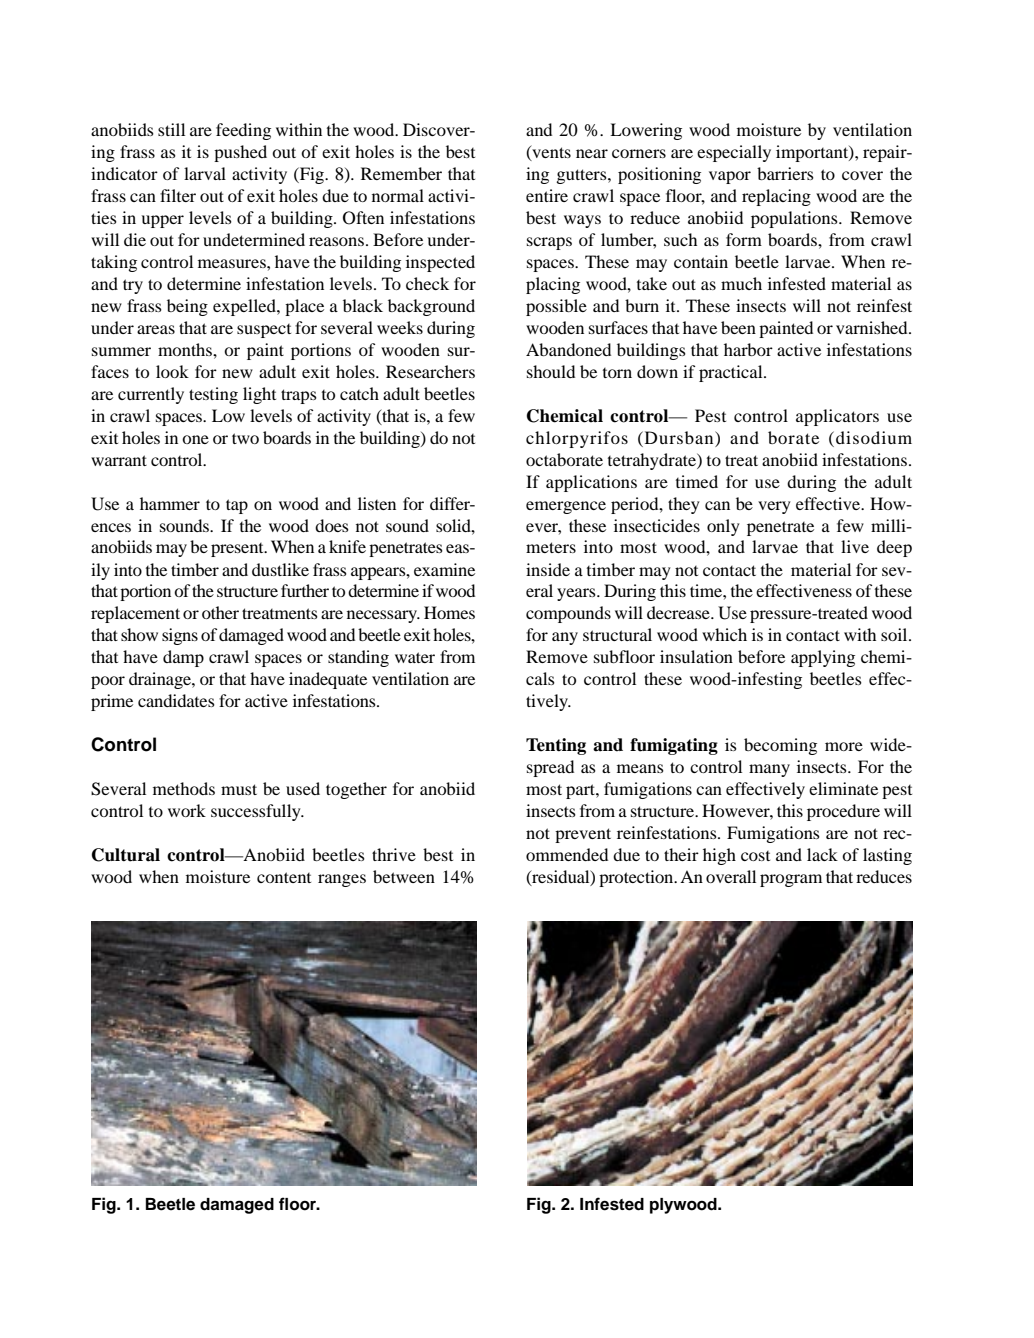 Image resolution: width=1034 pixels, height=1338 pixels. Describe the element at coordinates (126, 855) in the document. I see `Cultural` at that location.
